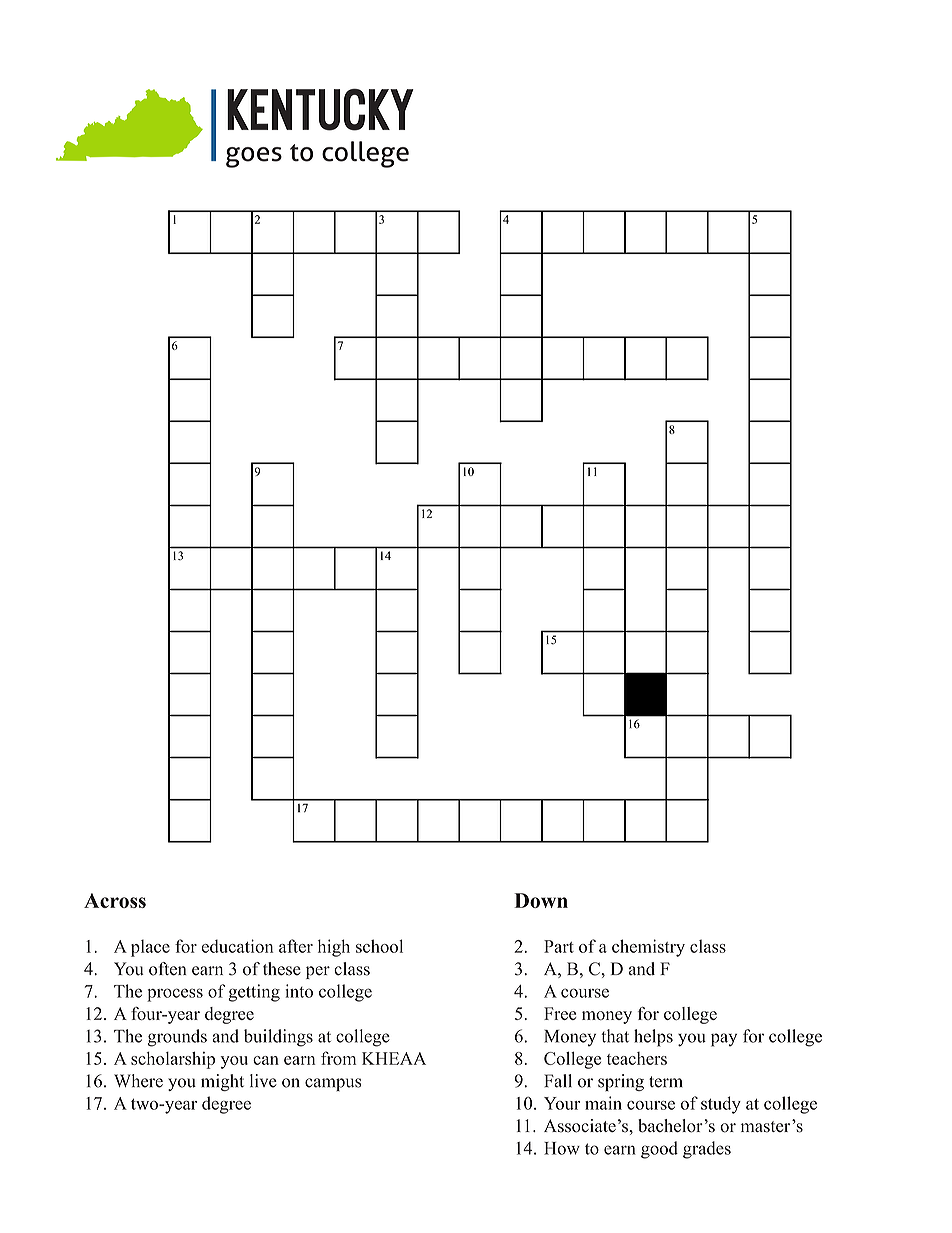 The height and width of the page is (1233, 952). I want to click on chemistry, so click(648, 948).
